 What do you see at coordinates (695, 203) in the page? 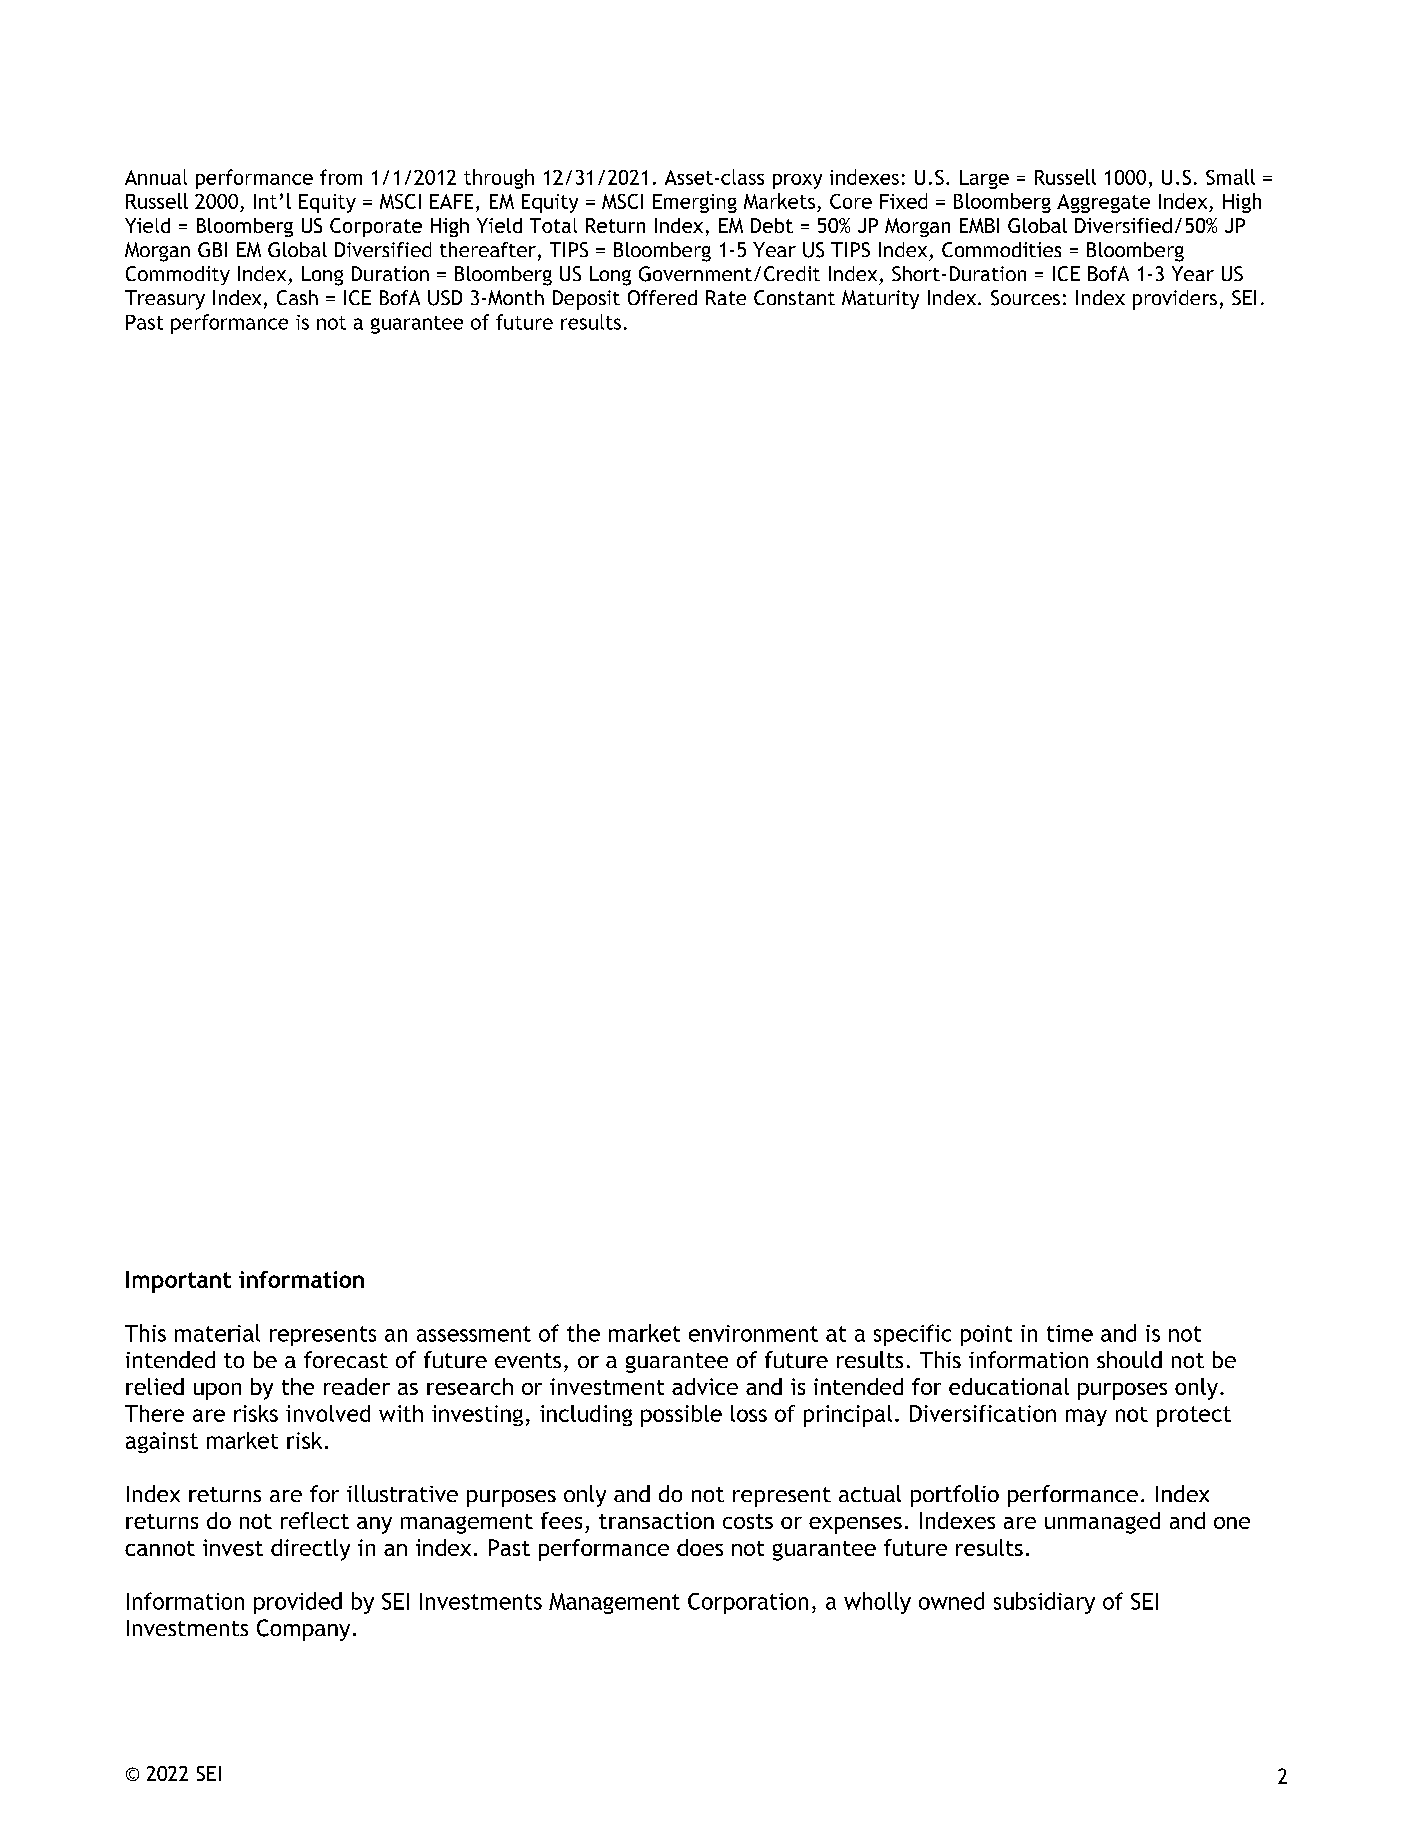
I see `Emerging` at bounding box center [695, 203].
